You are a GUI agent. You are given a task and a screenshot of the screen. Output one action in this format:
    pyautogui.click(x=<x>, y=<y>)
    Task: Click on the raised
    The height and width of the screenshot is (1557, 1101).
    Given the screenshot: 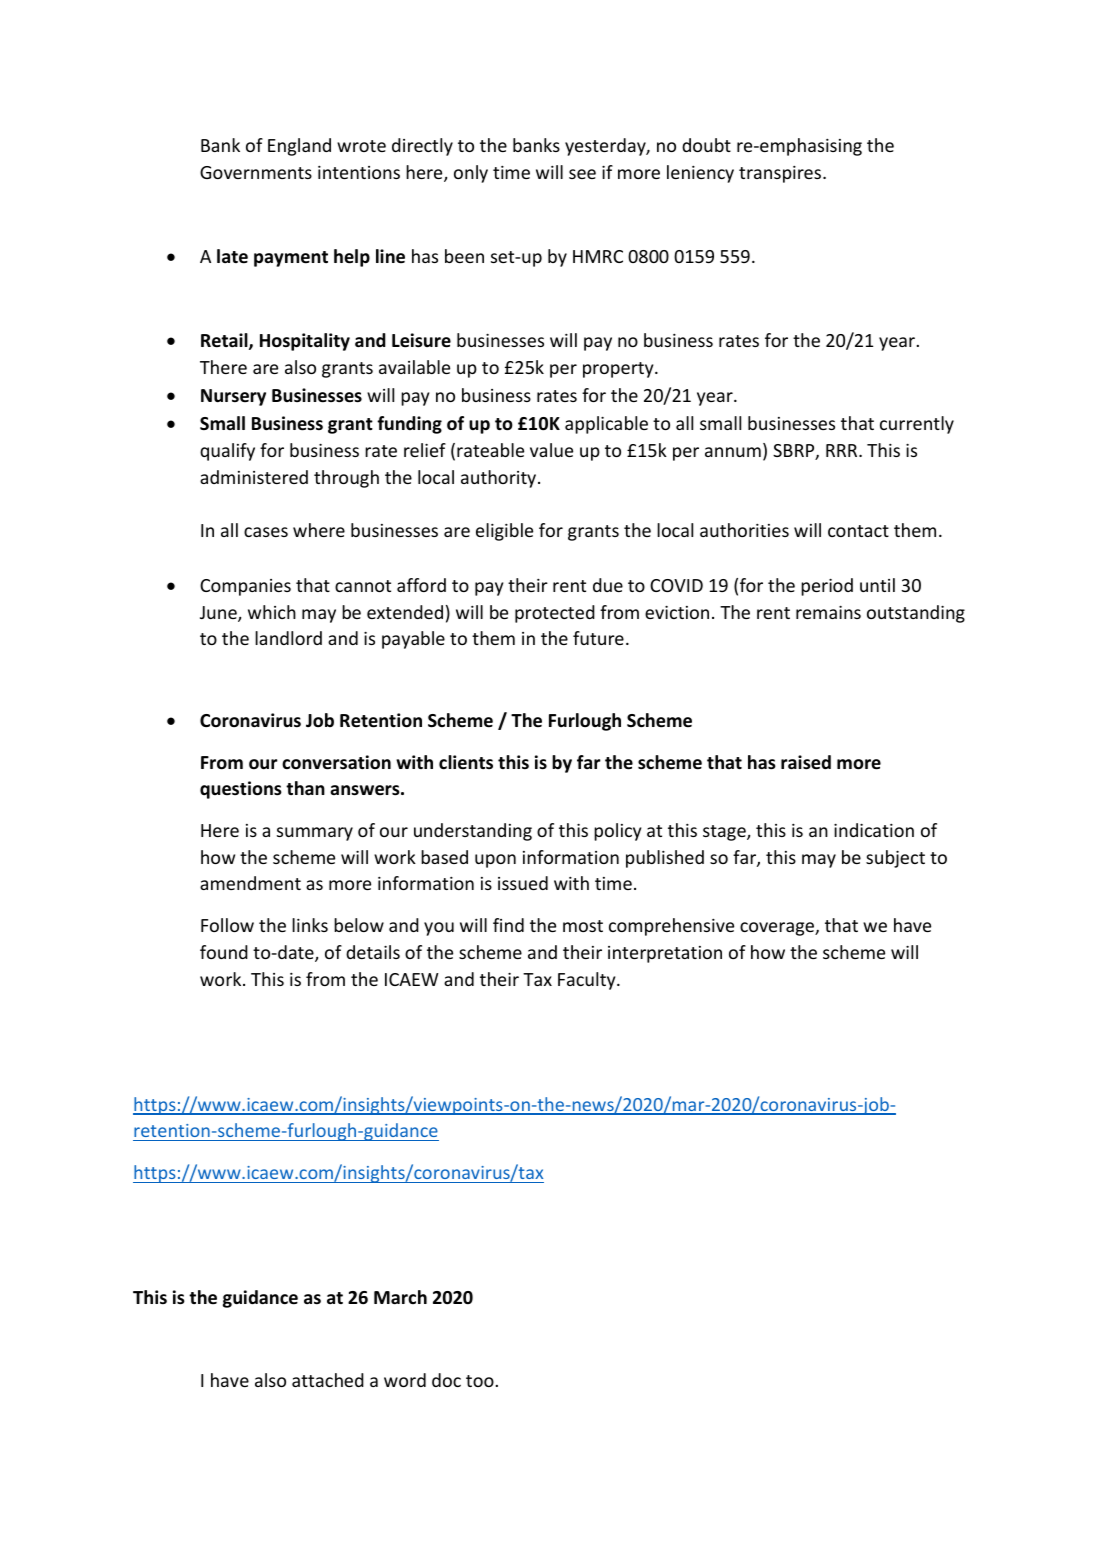 What is the action you would take?
    pyautogui.click(x=806, y=762)
